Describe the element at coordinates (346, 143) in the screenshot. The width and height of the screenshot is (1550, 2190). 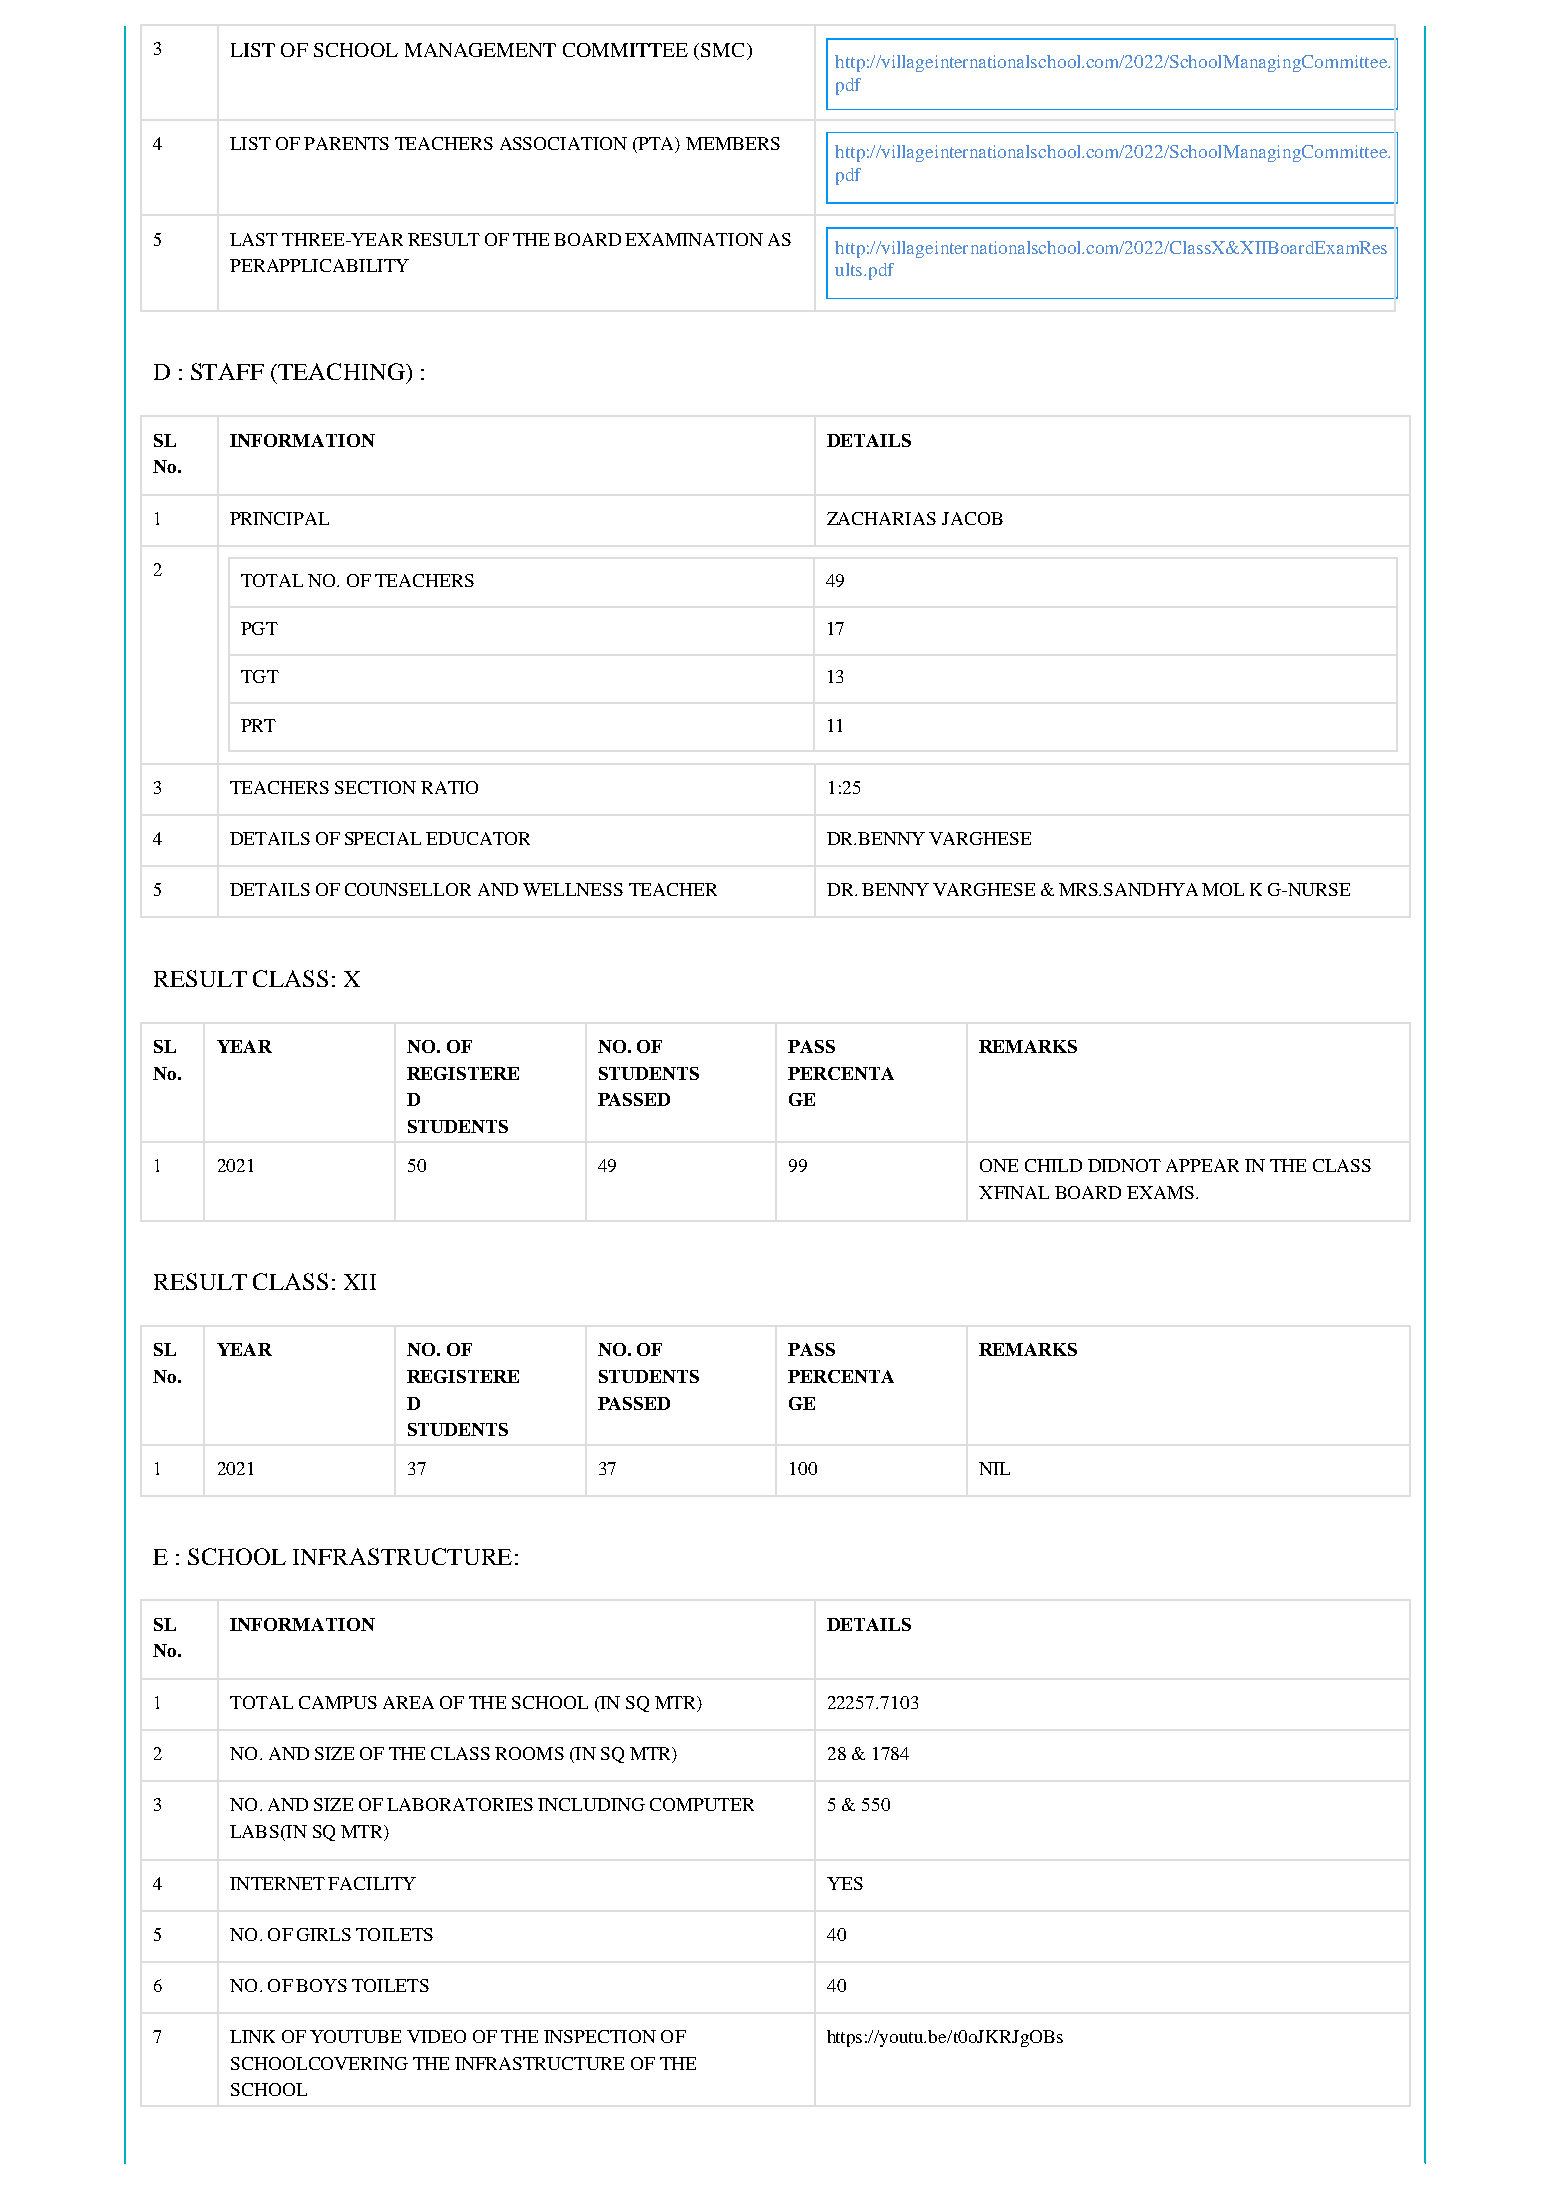
I see `PARENTS` at that location.
